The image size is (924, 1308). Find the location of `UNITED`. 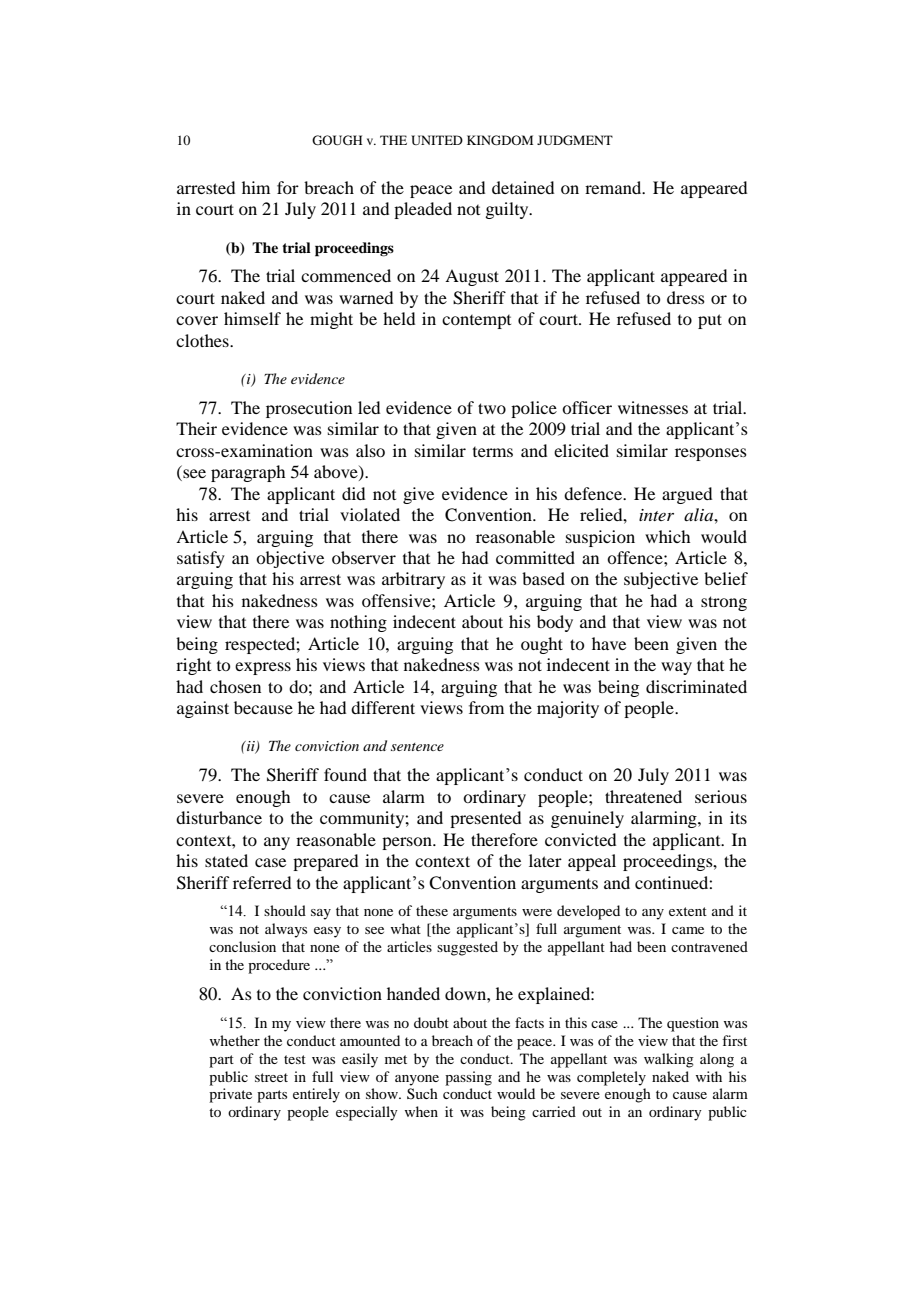

UNITED is located at coordinates (437, 140).
